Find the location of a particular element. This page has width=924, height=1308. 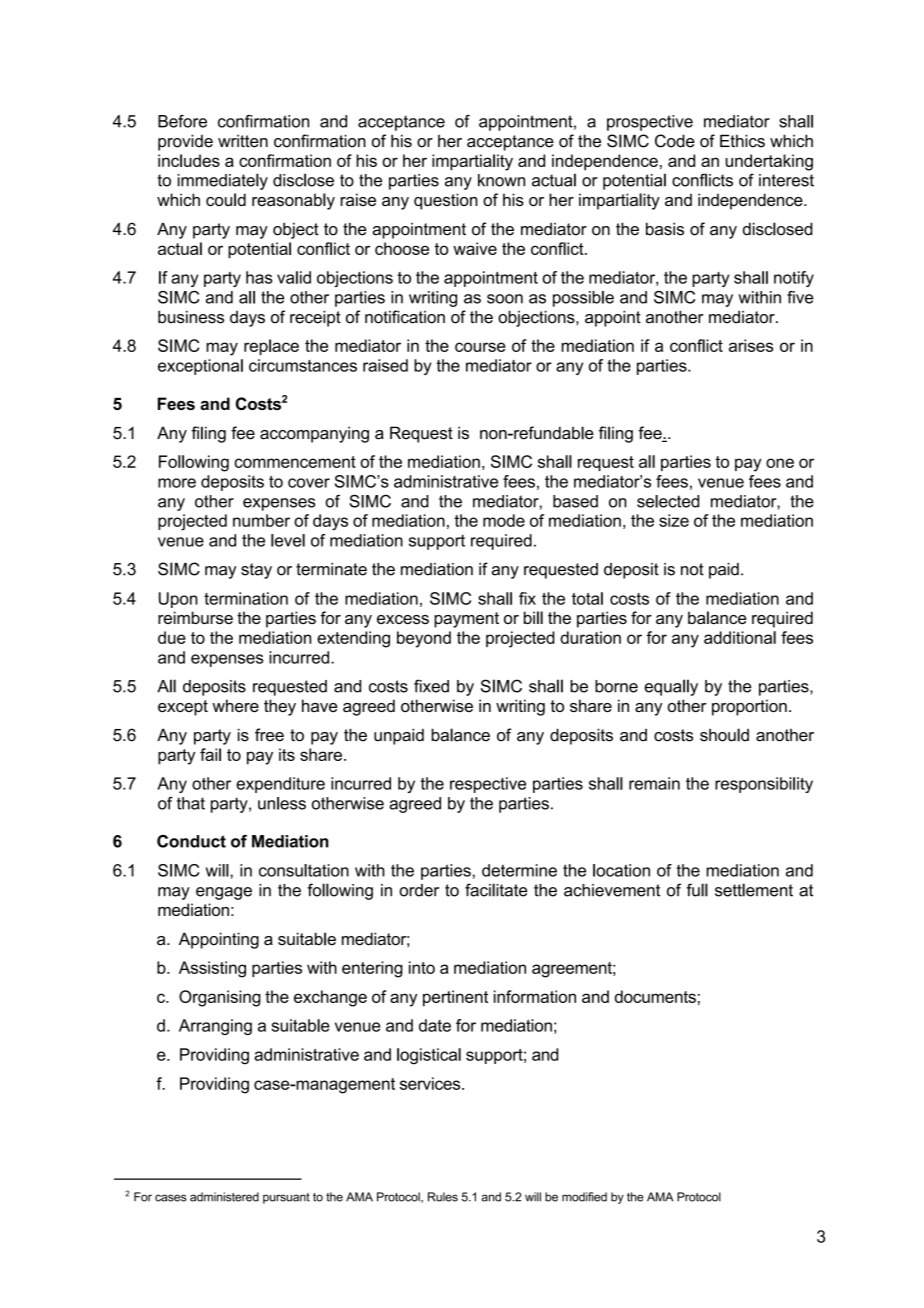

Rules is located at coordinates (443, 1197).
